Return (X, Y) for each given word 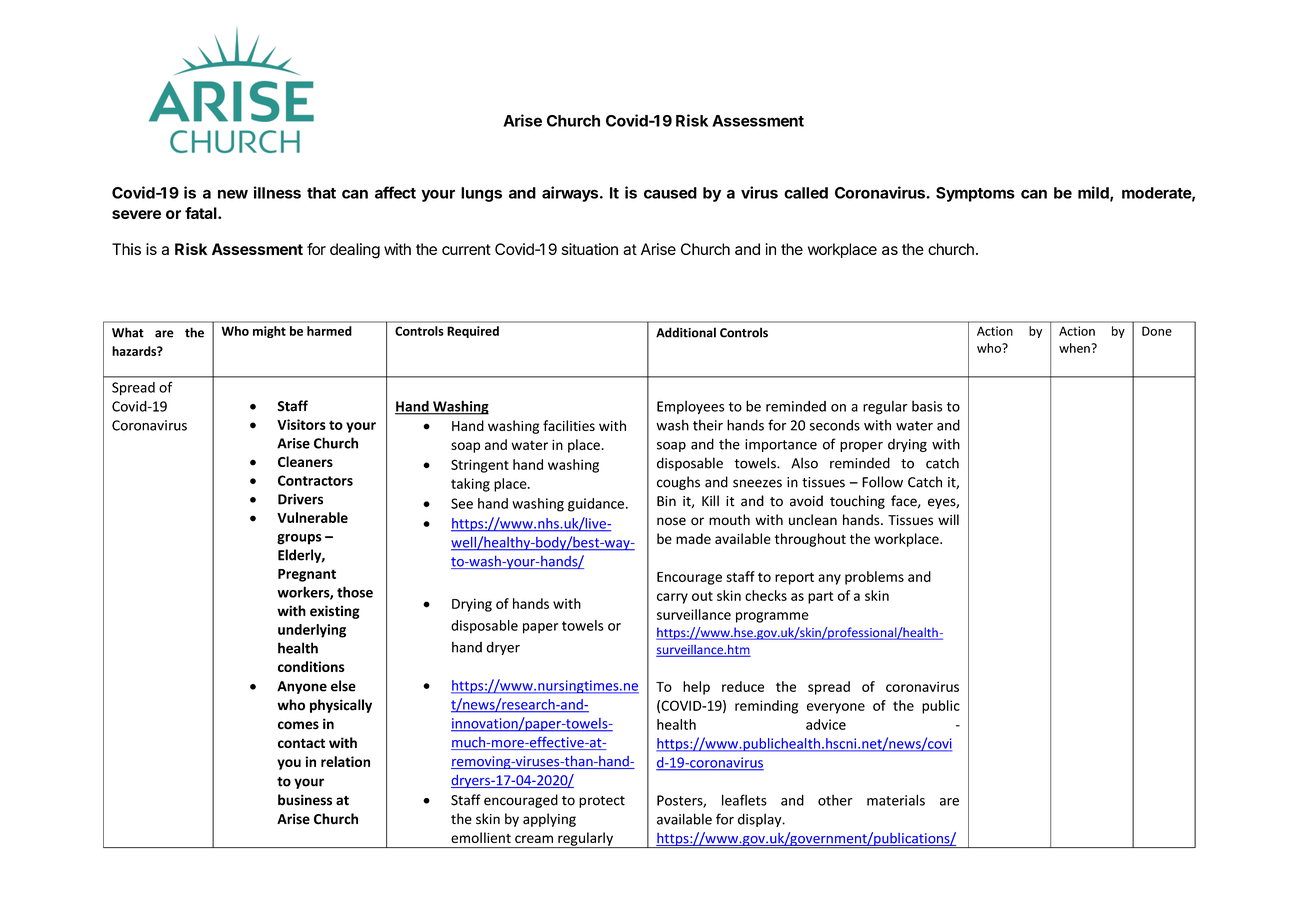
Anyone (302, 687)
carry (672, 598)
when (1075, 348)
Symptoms (975, 194)
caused (670, 193)
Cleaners (305, 461)
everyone (836, 708)
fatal (202, 213)
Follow (882, 482)
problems (874, 578)
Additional (686, 332)
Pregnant (307, 575)
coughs (678, 483)
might (269, 332)
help (696, 688)
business (305, 800)
